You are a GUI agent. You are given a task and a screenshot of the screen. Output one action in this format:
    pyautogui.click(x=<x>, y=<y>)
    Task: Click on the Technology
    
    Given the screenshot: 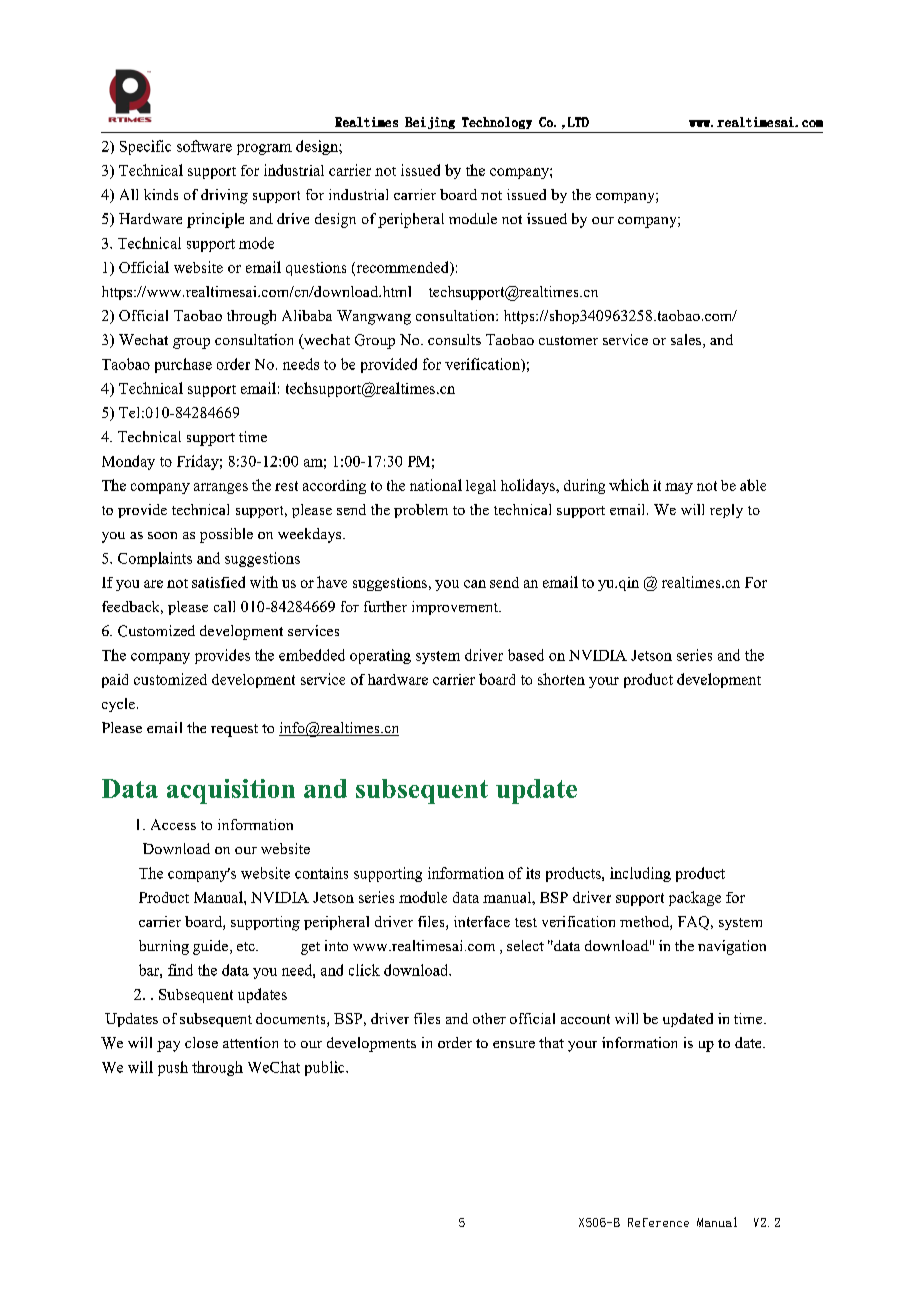 What is the action you would take?
    pyautogui.click(x=497, y=123)
